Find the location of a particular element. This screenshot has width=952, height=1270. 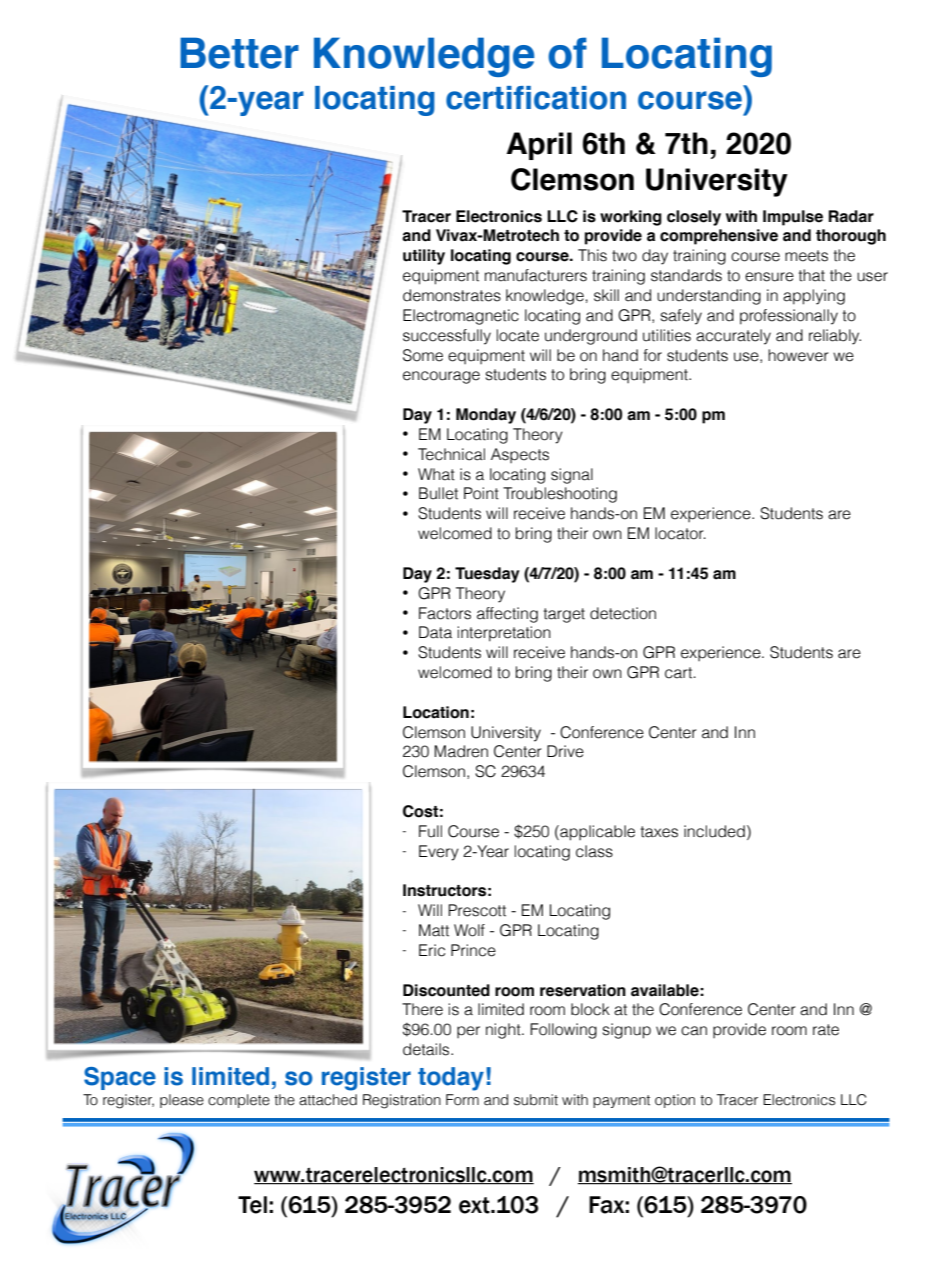

Impulse is located at coordinates (793, 218).
